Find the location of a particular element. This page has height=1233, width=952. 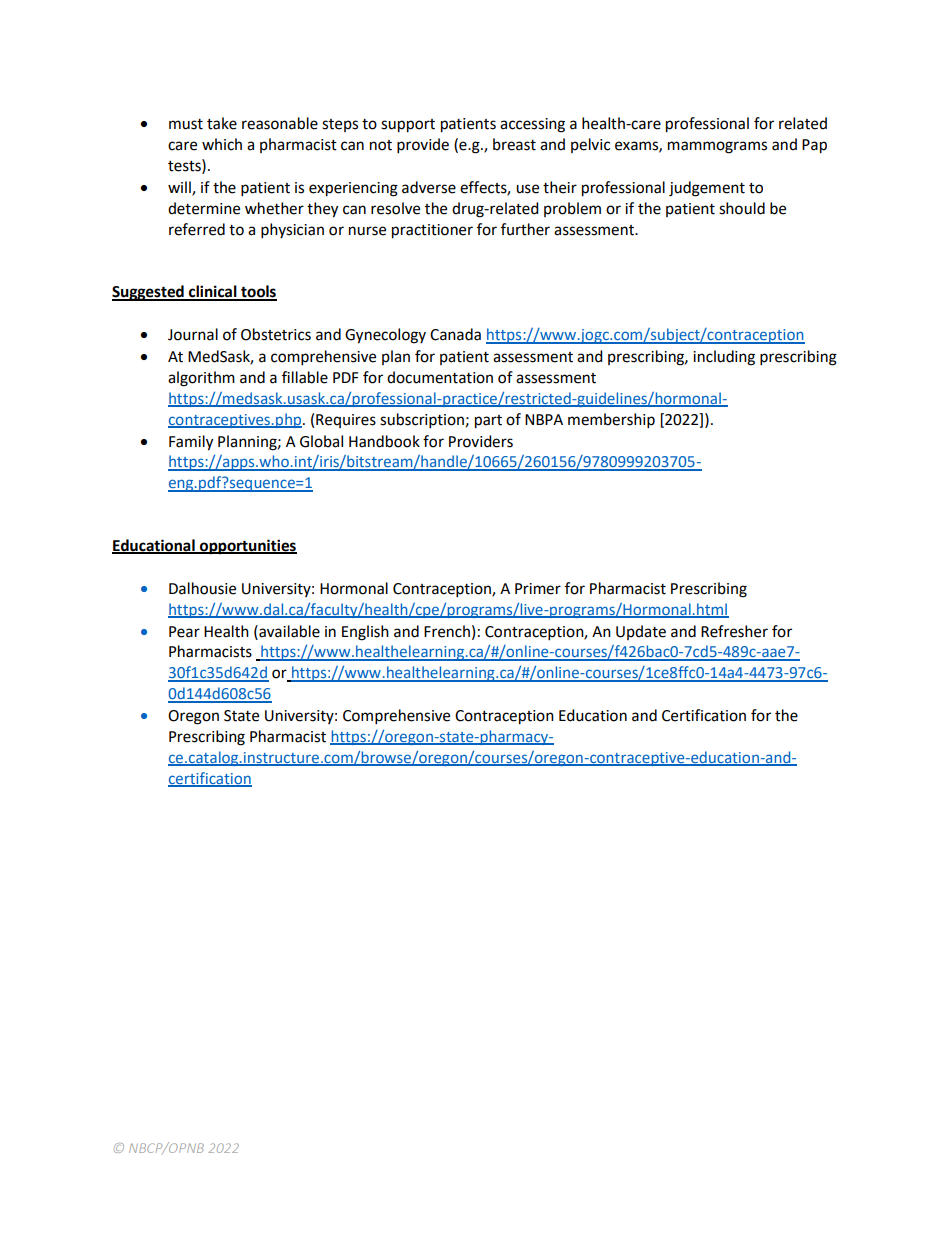

breast is located at coordinates (514, 144).
